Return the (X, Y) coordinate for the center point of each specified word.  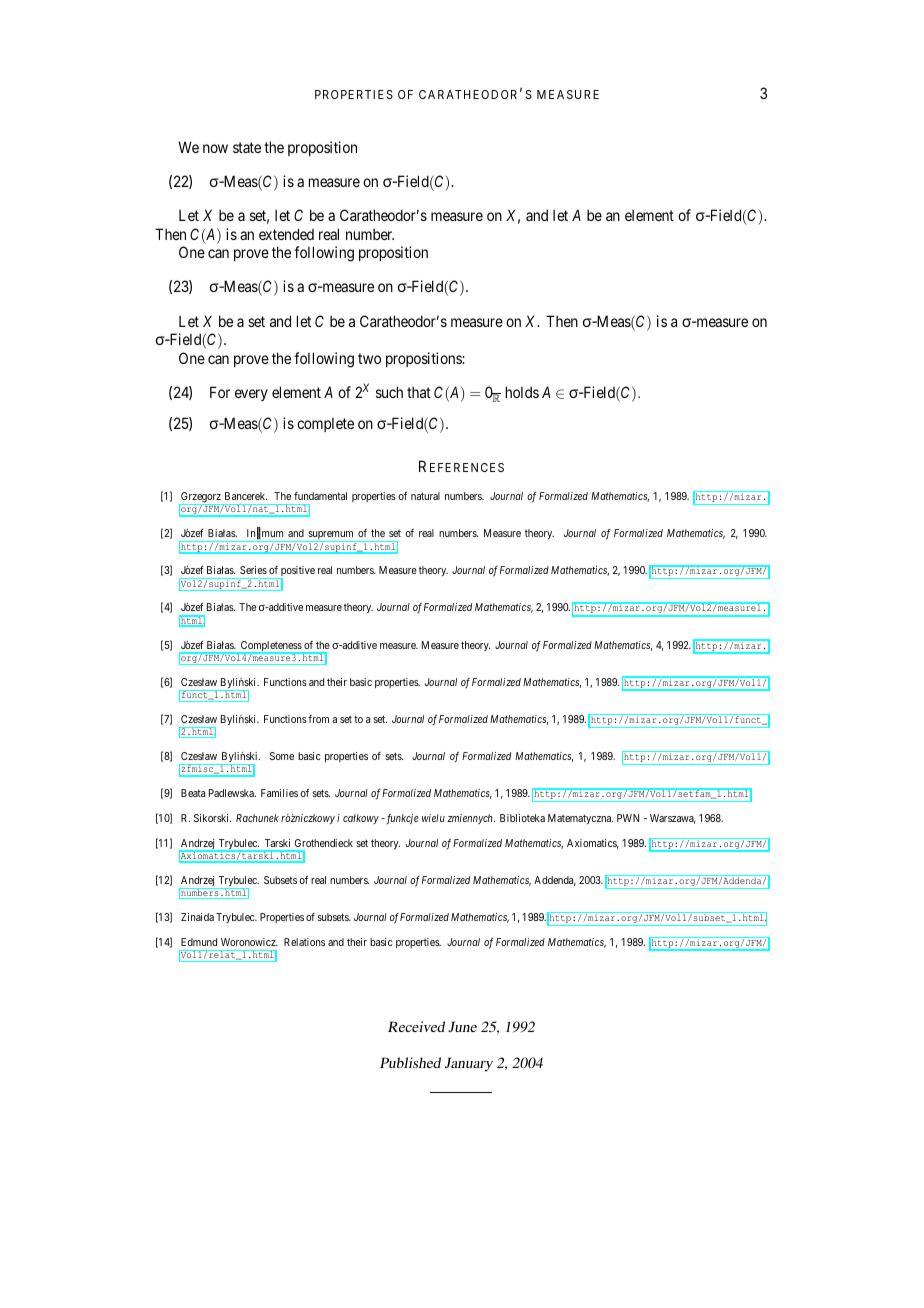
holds (522, 392)
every (251, 395)
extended (286, 234)
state (247, 147)
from (318, 719)
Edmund (199, 942)
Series (253, 570)
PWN (628, 818)
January (469, 1064)
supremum (331, 536)
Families (279, 793)
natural (425, 496)
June (462, 1026)
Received (416, 1026)
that (419, 392)
